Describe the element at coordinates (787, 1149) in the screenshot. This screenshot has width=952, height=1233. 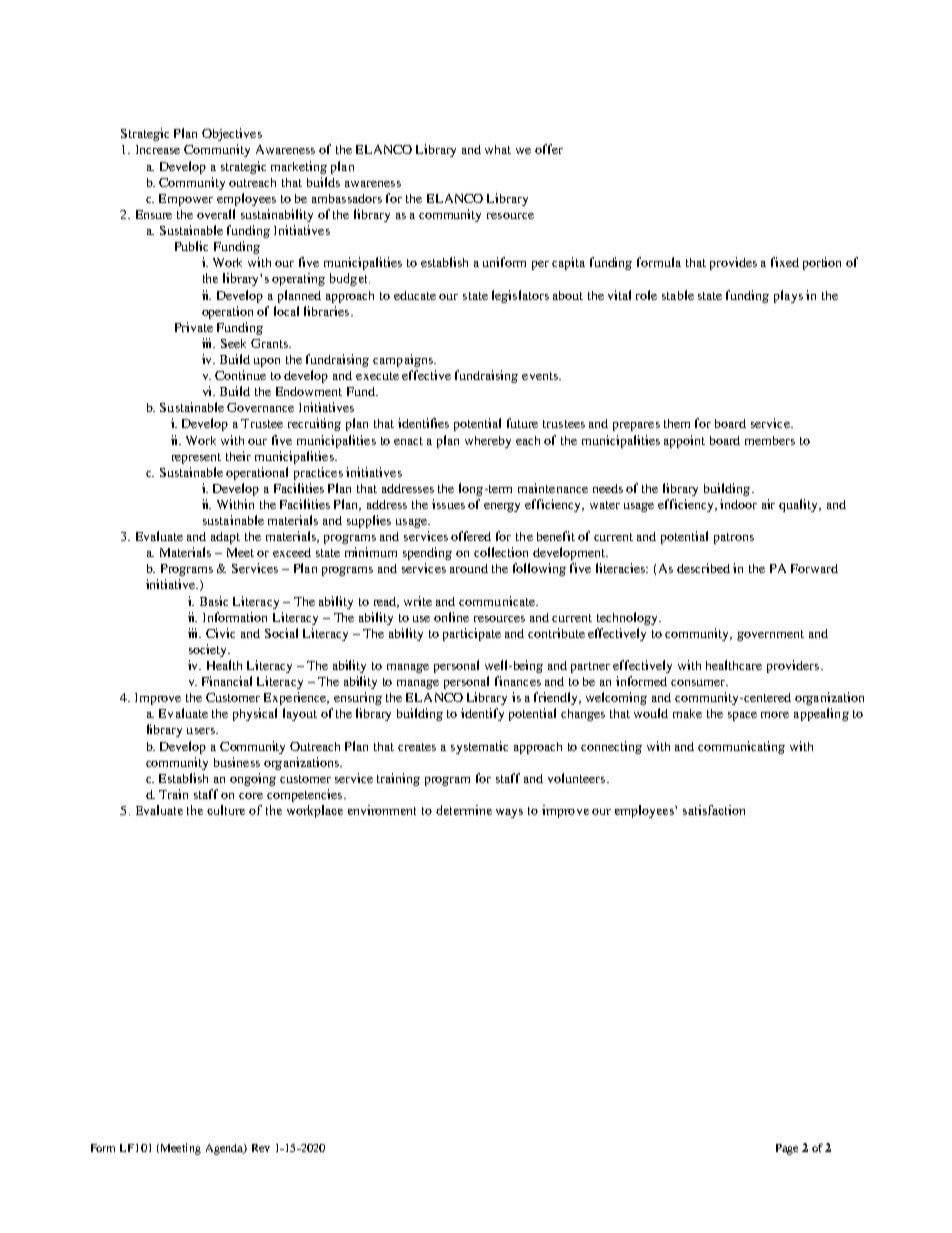
I see `Page` at that location.
